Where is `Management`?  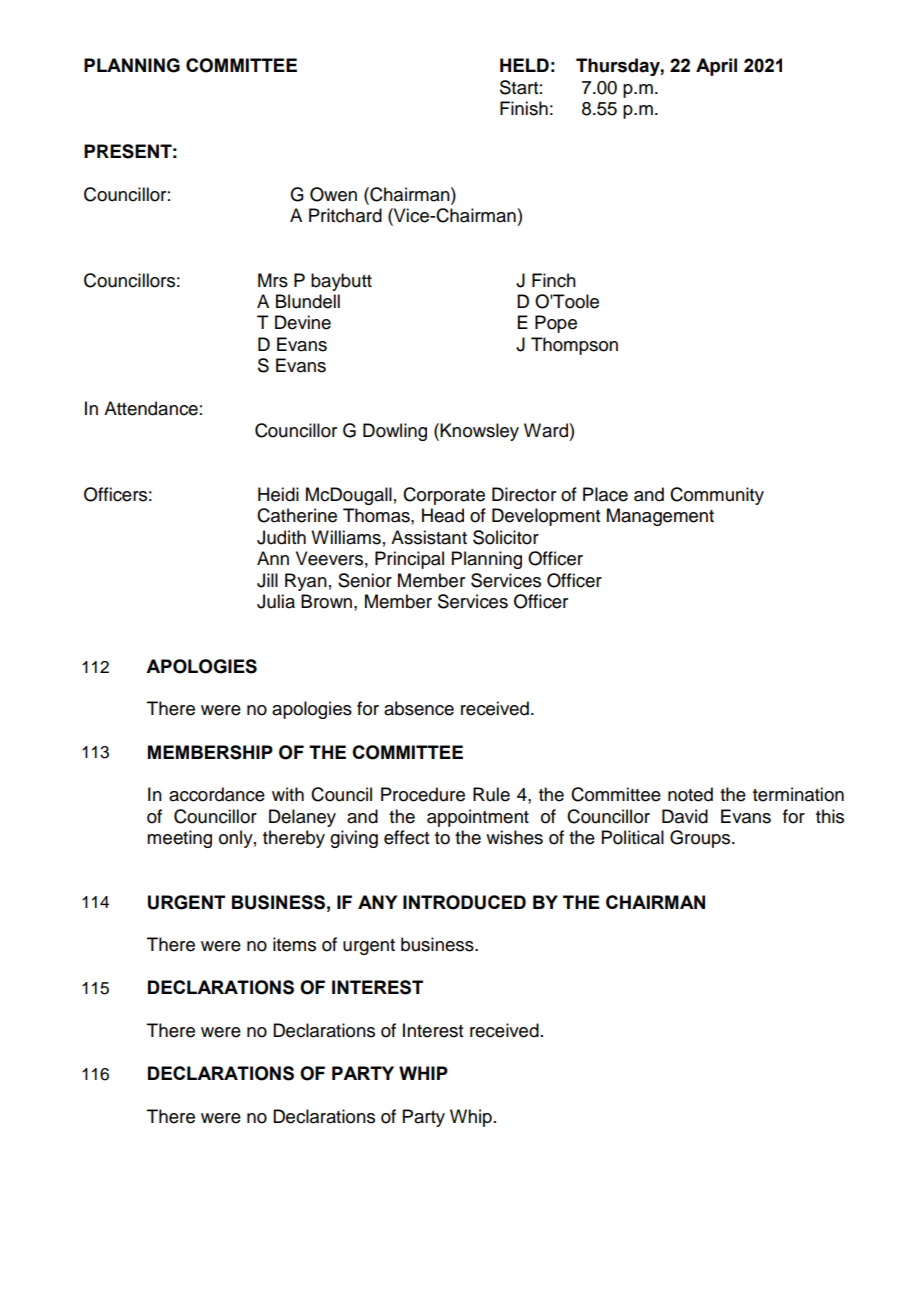
Management is located at coordinates (660, 517).
